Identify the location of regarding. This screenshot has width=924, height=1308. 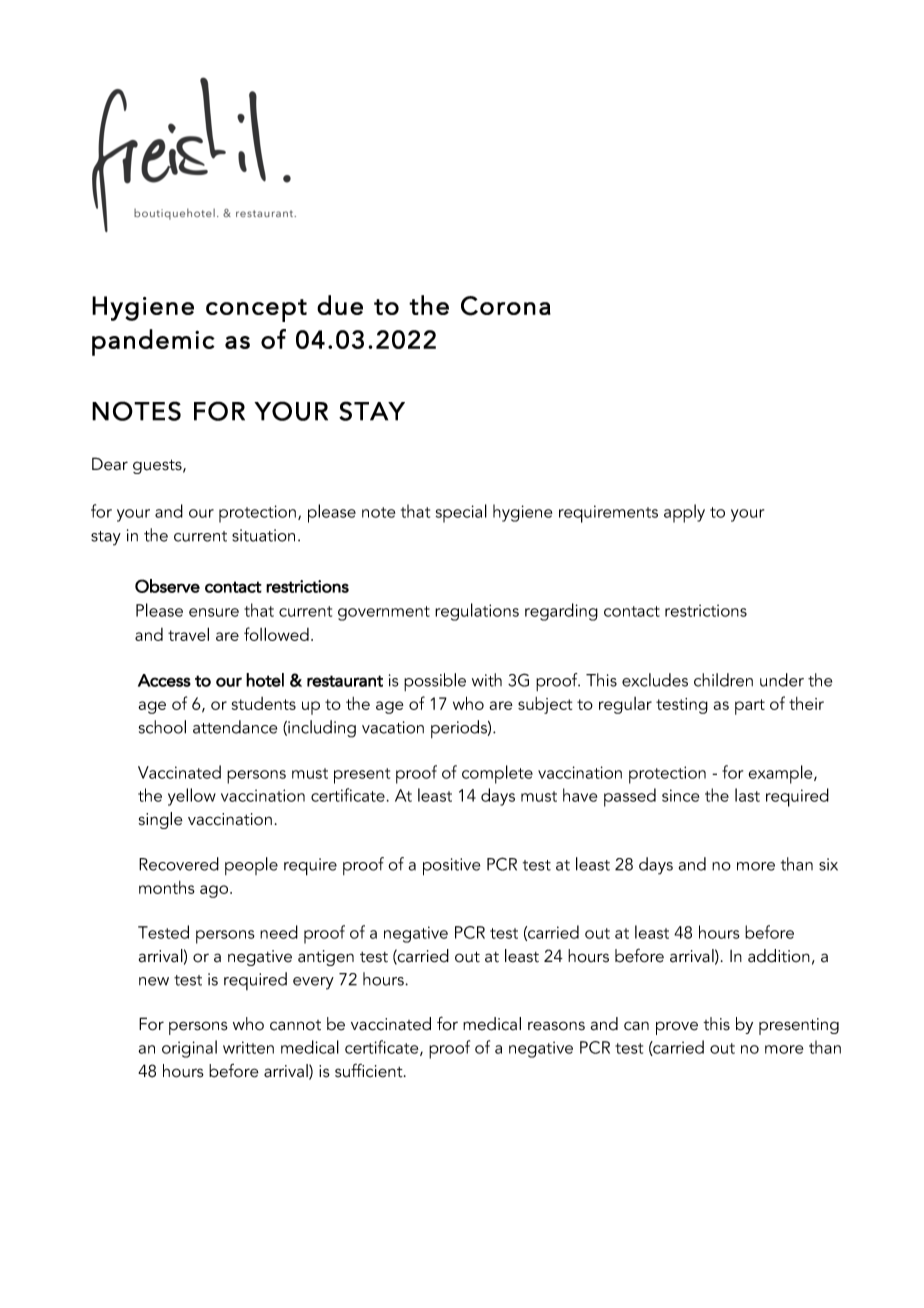
(561, 612).
